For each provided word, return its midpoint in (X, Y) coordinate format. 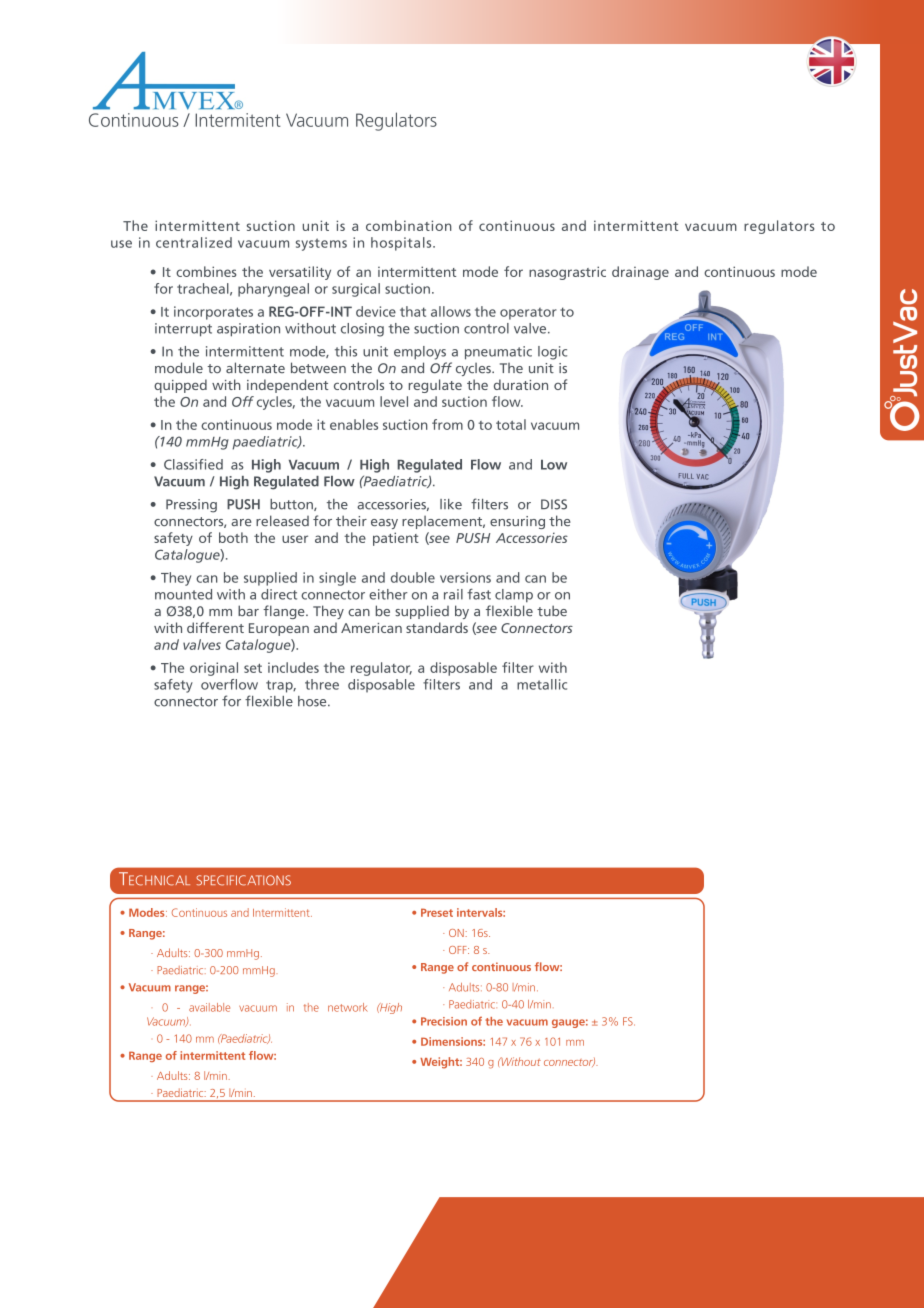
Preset (437, 912)
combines (206, 271)
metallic (542, 684)
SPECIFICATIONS (243, 880)
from (447, 424)
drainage (640, 273)
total (511, 424)
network (348, 1007)
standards (437, 627)
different (215, 627)
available (209, 1007)
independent (287, 386)
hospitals (402, 244)
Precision (444, 1021)
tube (552, 610)
